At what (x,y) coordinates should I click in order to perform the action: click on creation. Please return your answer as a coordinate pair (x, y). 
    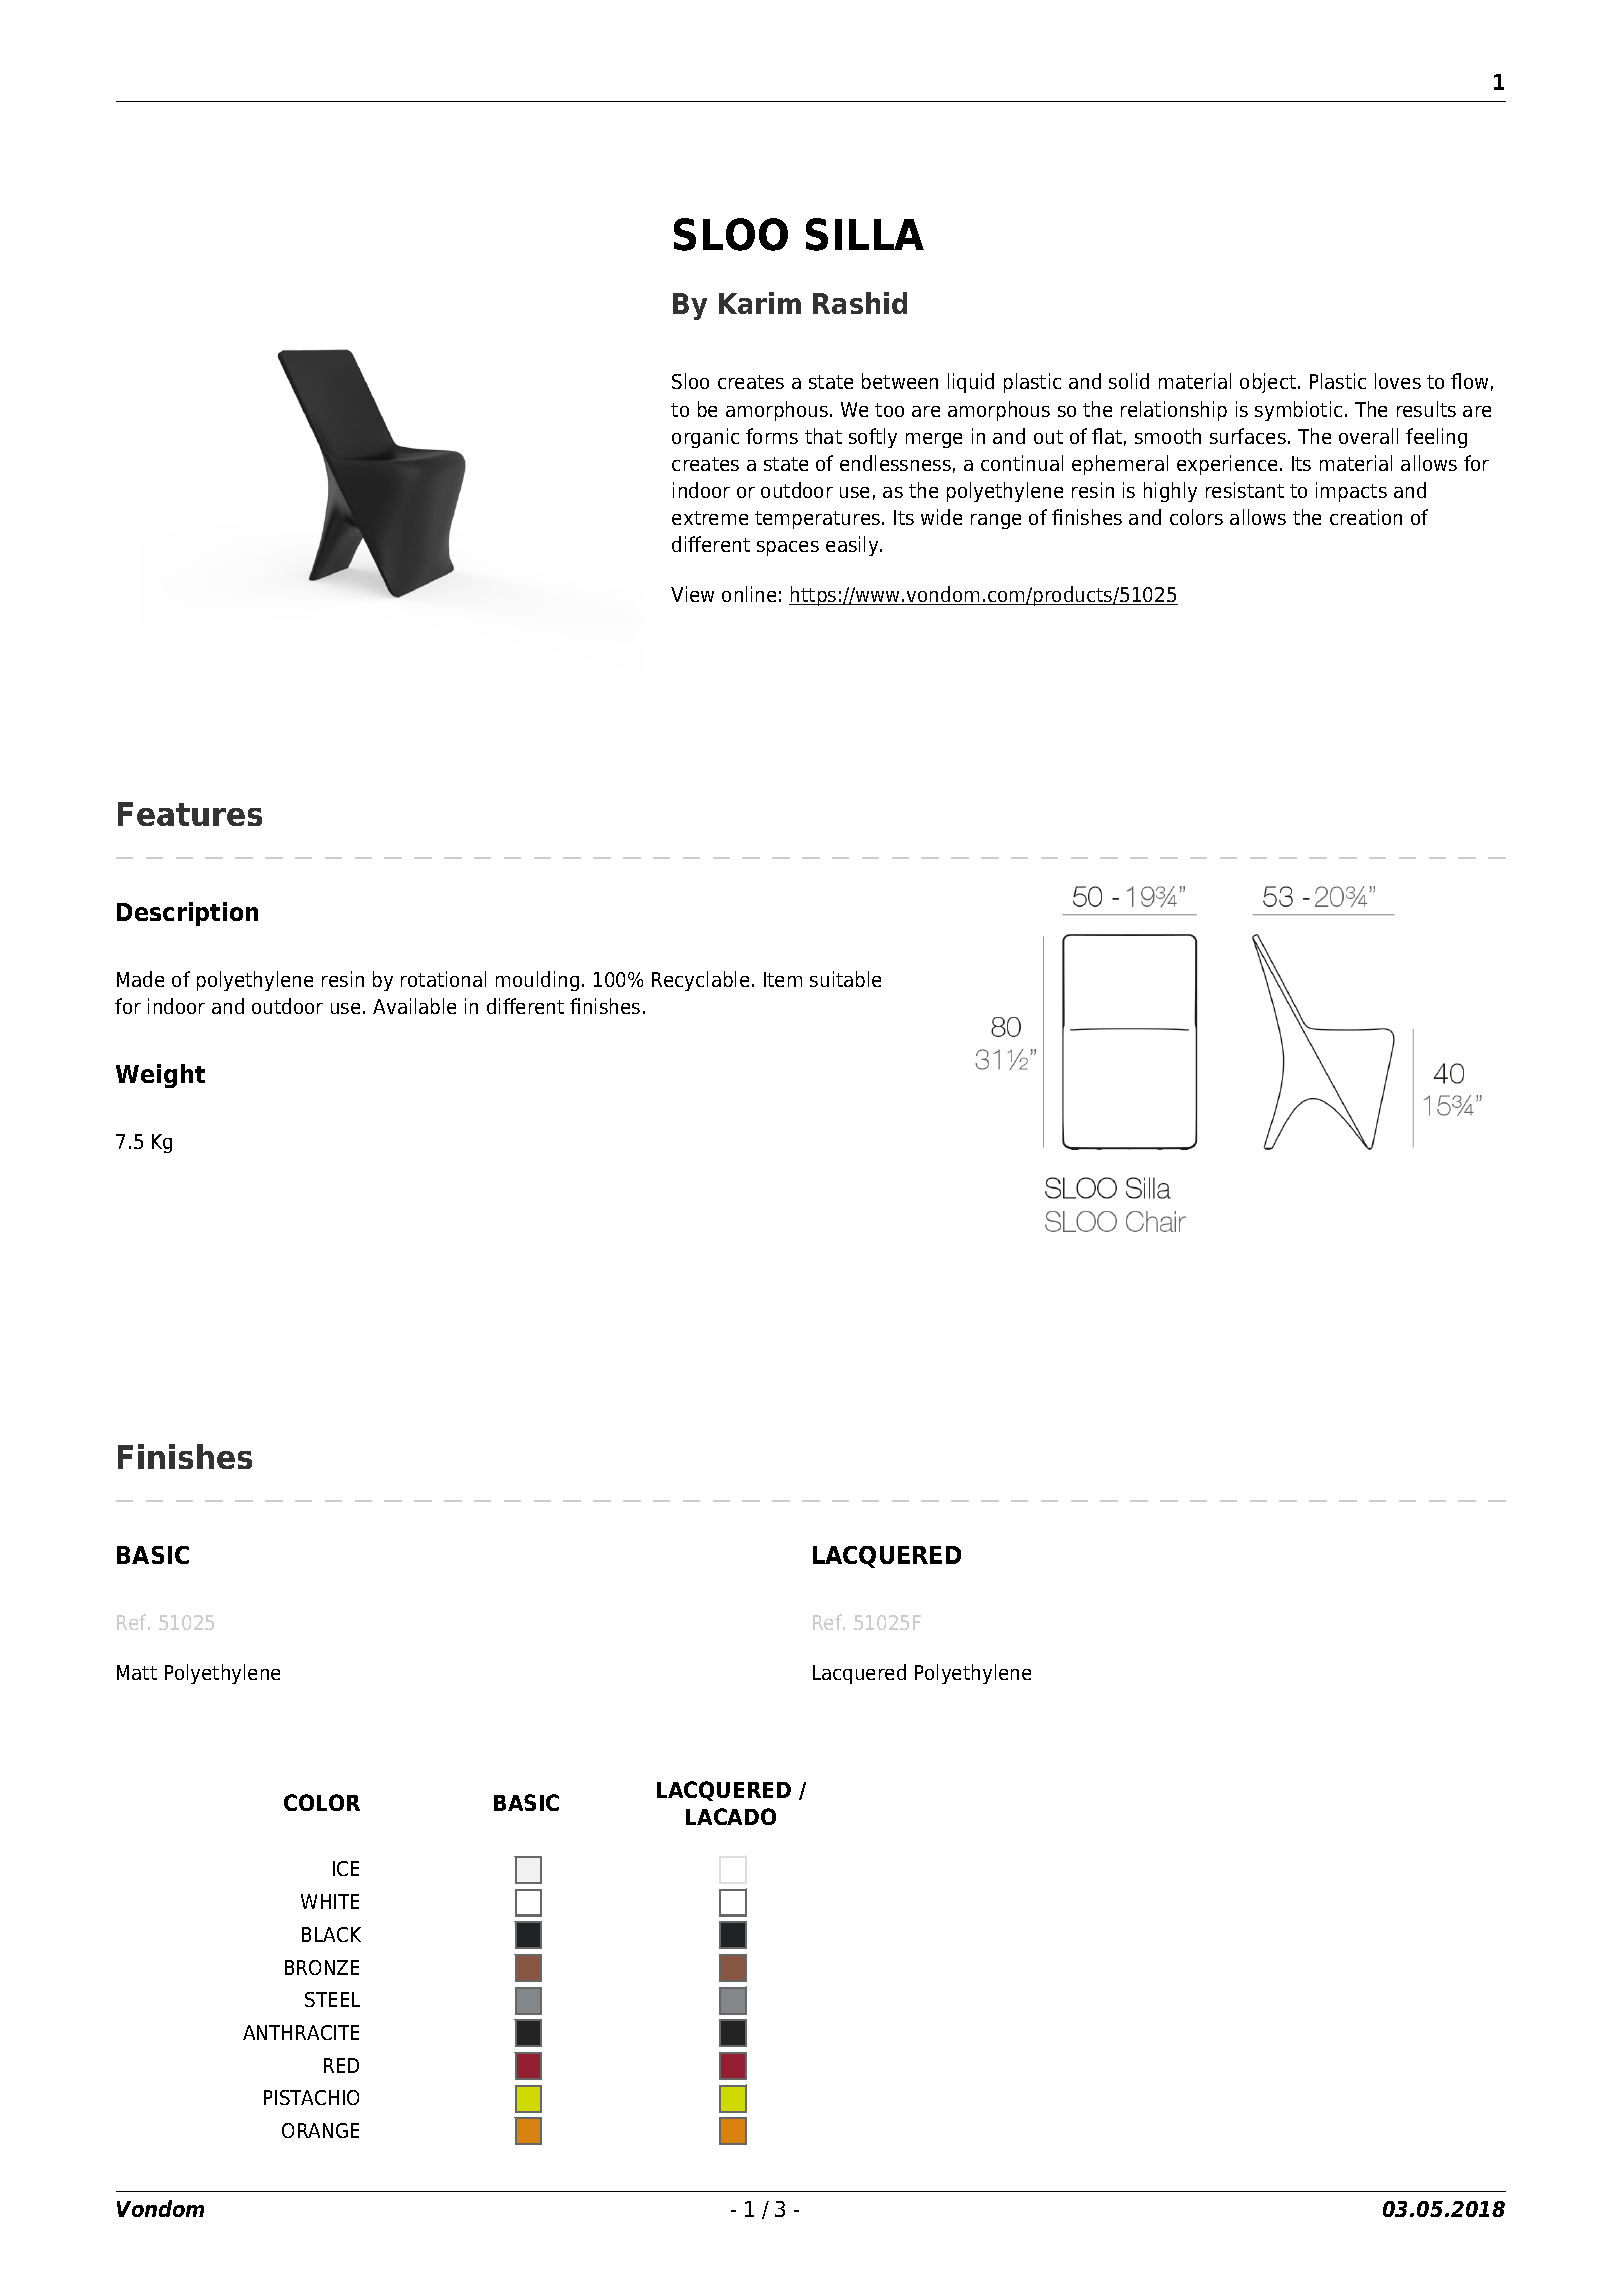
    Looking at the image, I should click on (1366, 517).
